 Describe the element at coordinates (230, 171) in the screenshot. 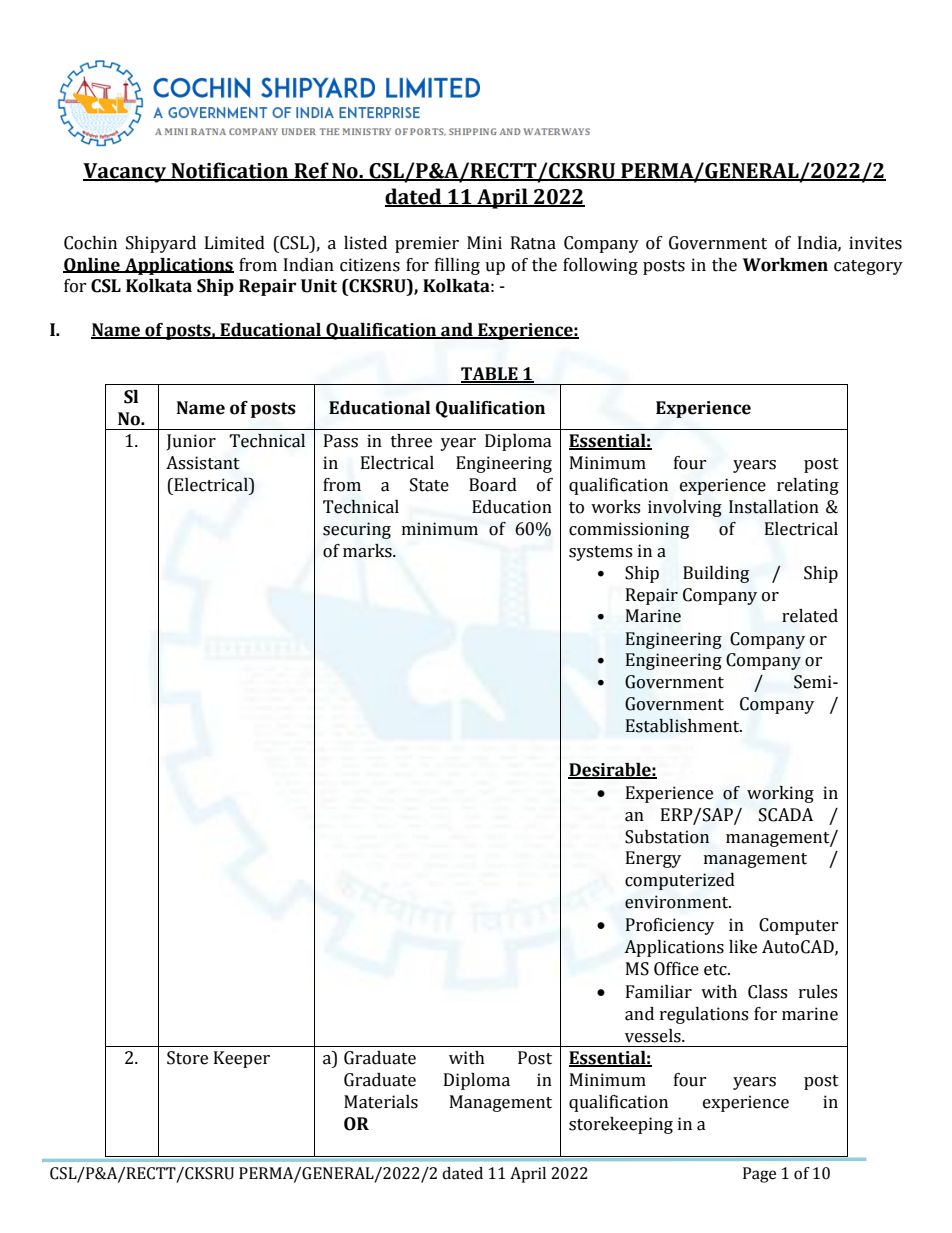

I see `Notification` at that location.
